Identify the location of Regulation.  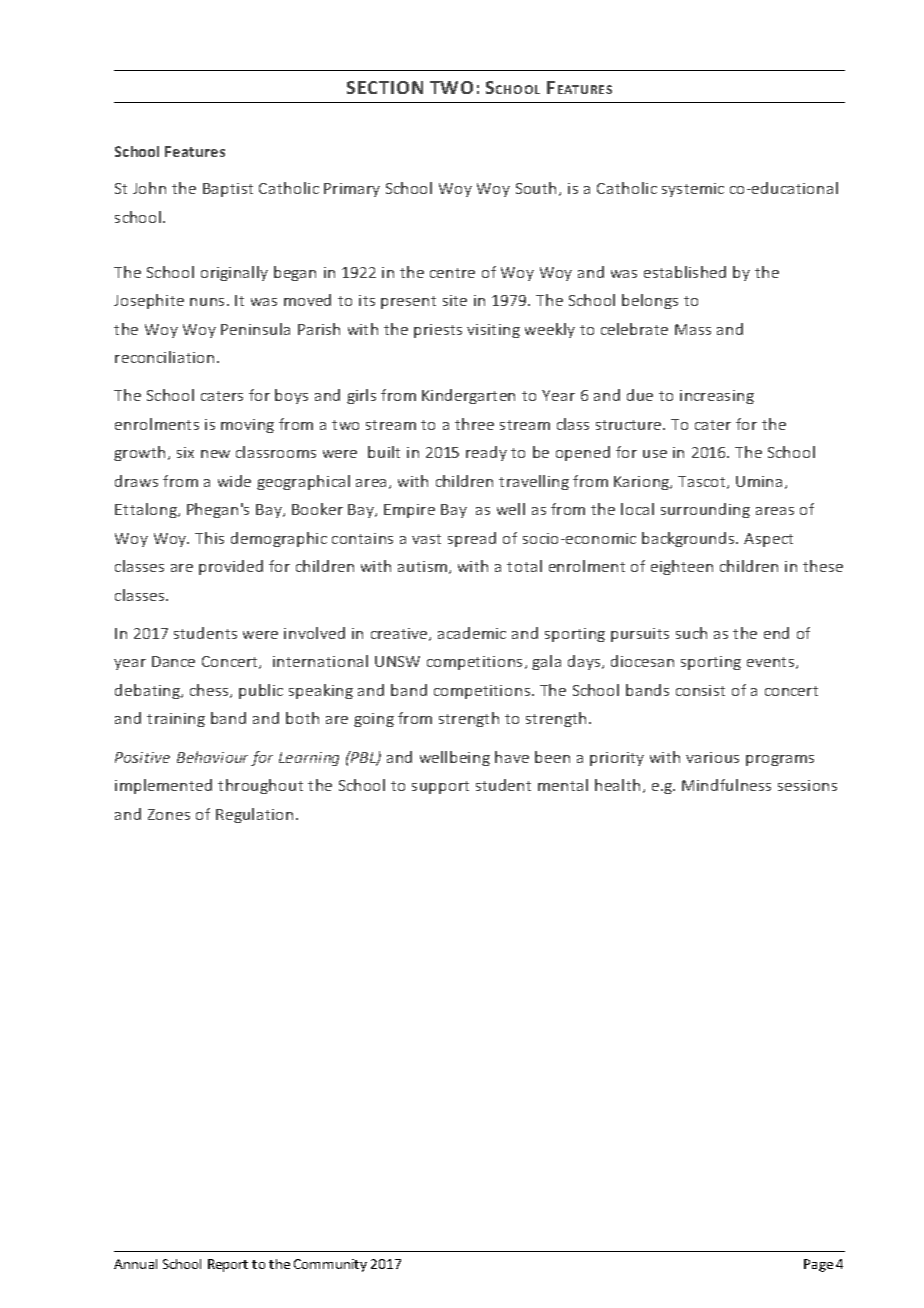
(254, 815).
